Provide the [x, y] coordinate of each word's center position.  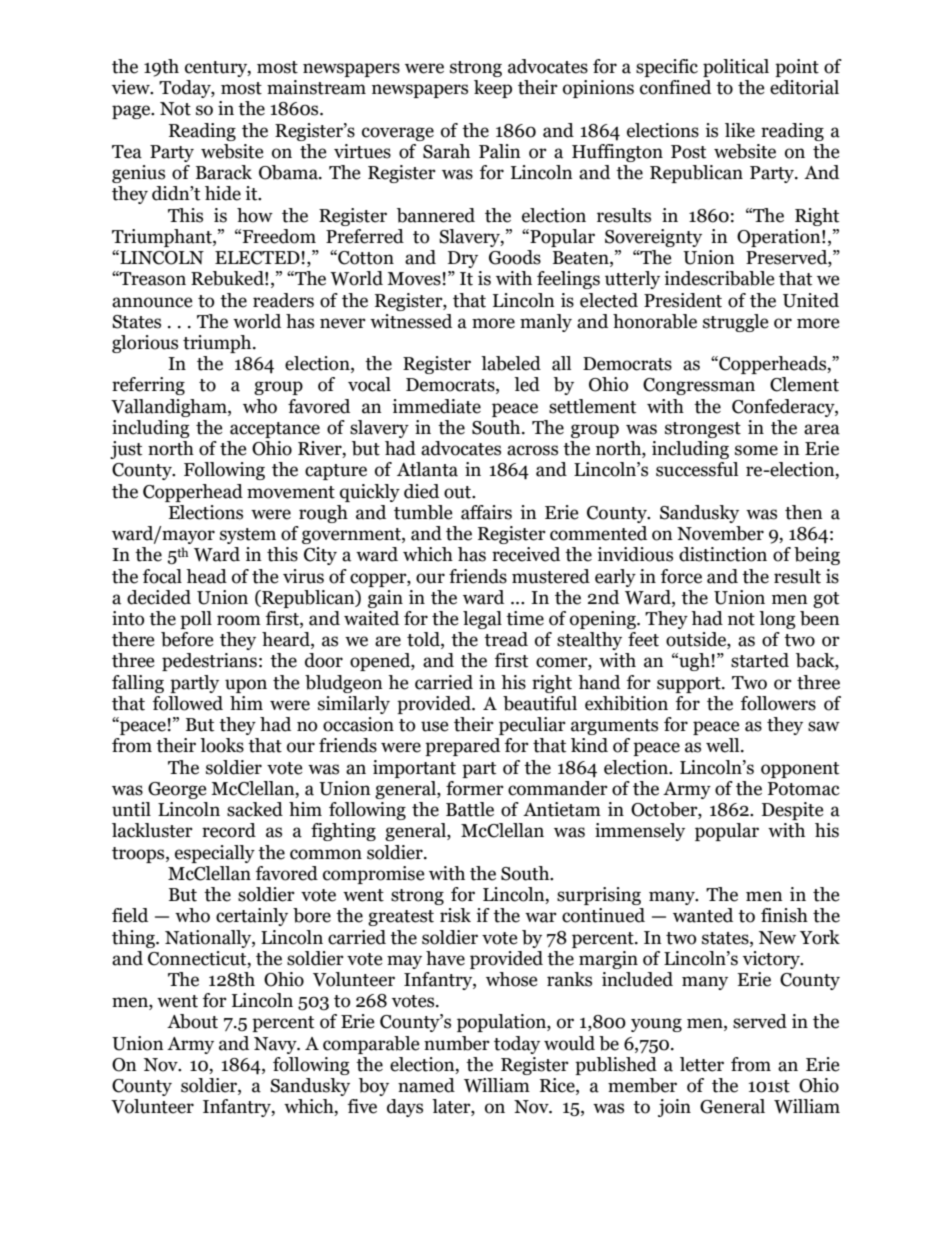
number [457, 1043]
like [740, 130]
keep [493, 89]
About [192, 1021]
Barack [224, 172]
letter [702, 1064]
